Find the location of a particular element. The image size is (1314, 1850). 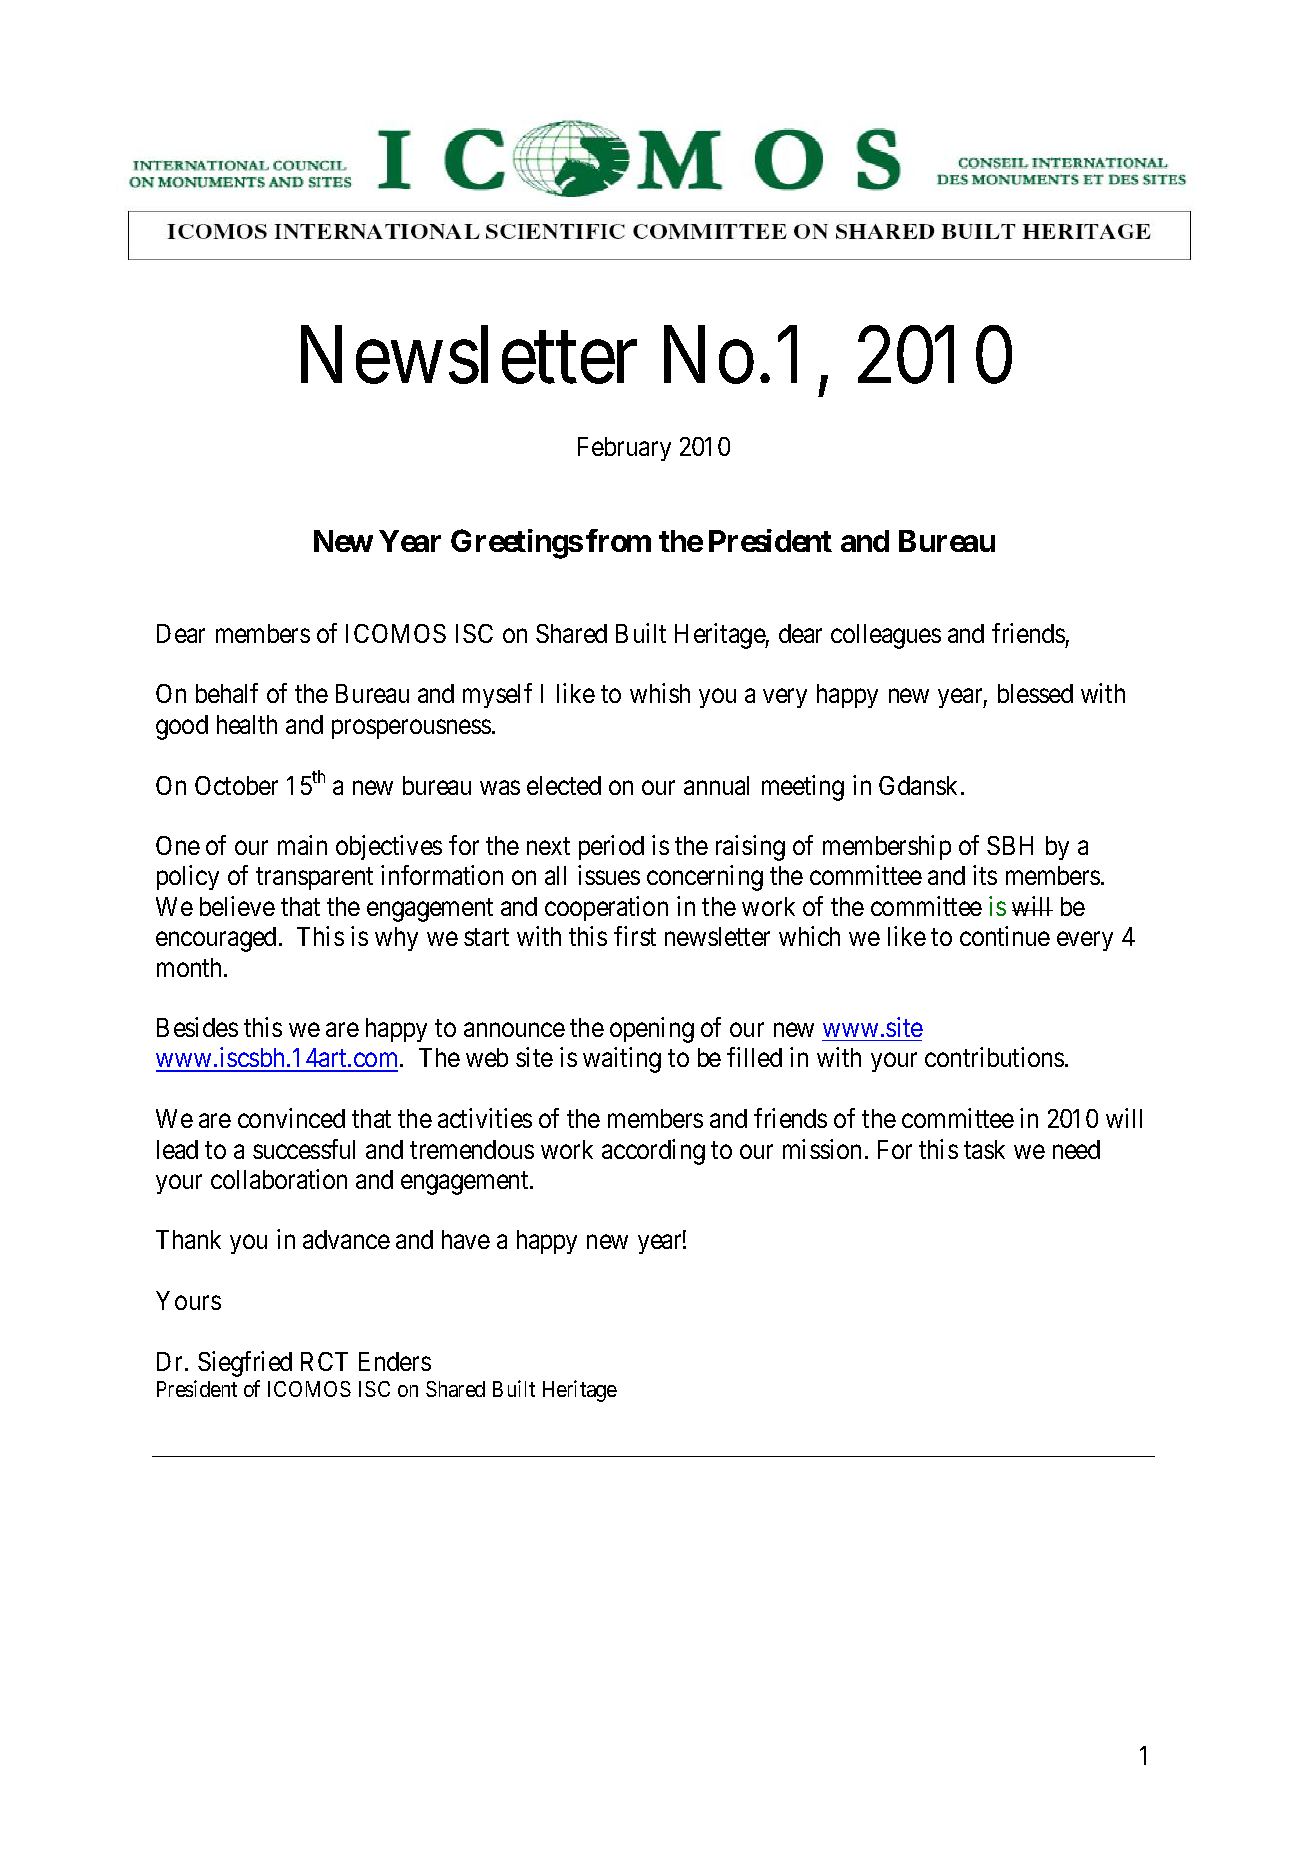

its is located at coordinates (985, 875).
